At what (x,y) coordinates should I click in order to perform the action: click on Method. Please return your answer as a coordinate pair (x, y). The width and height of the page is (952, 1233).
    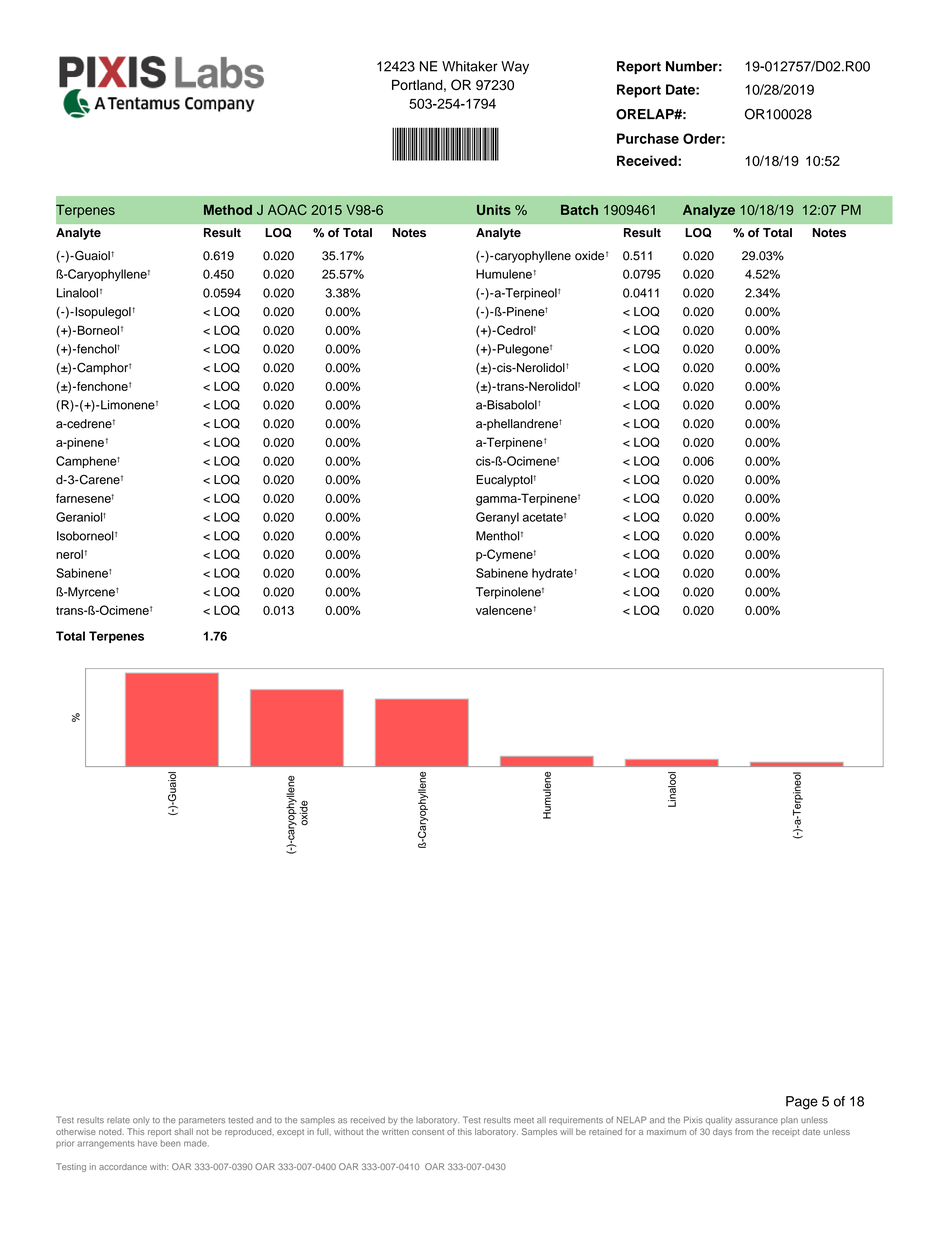
    Looking at the image, I should click on (228, 210).
